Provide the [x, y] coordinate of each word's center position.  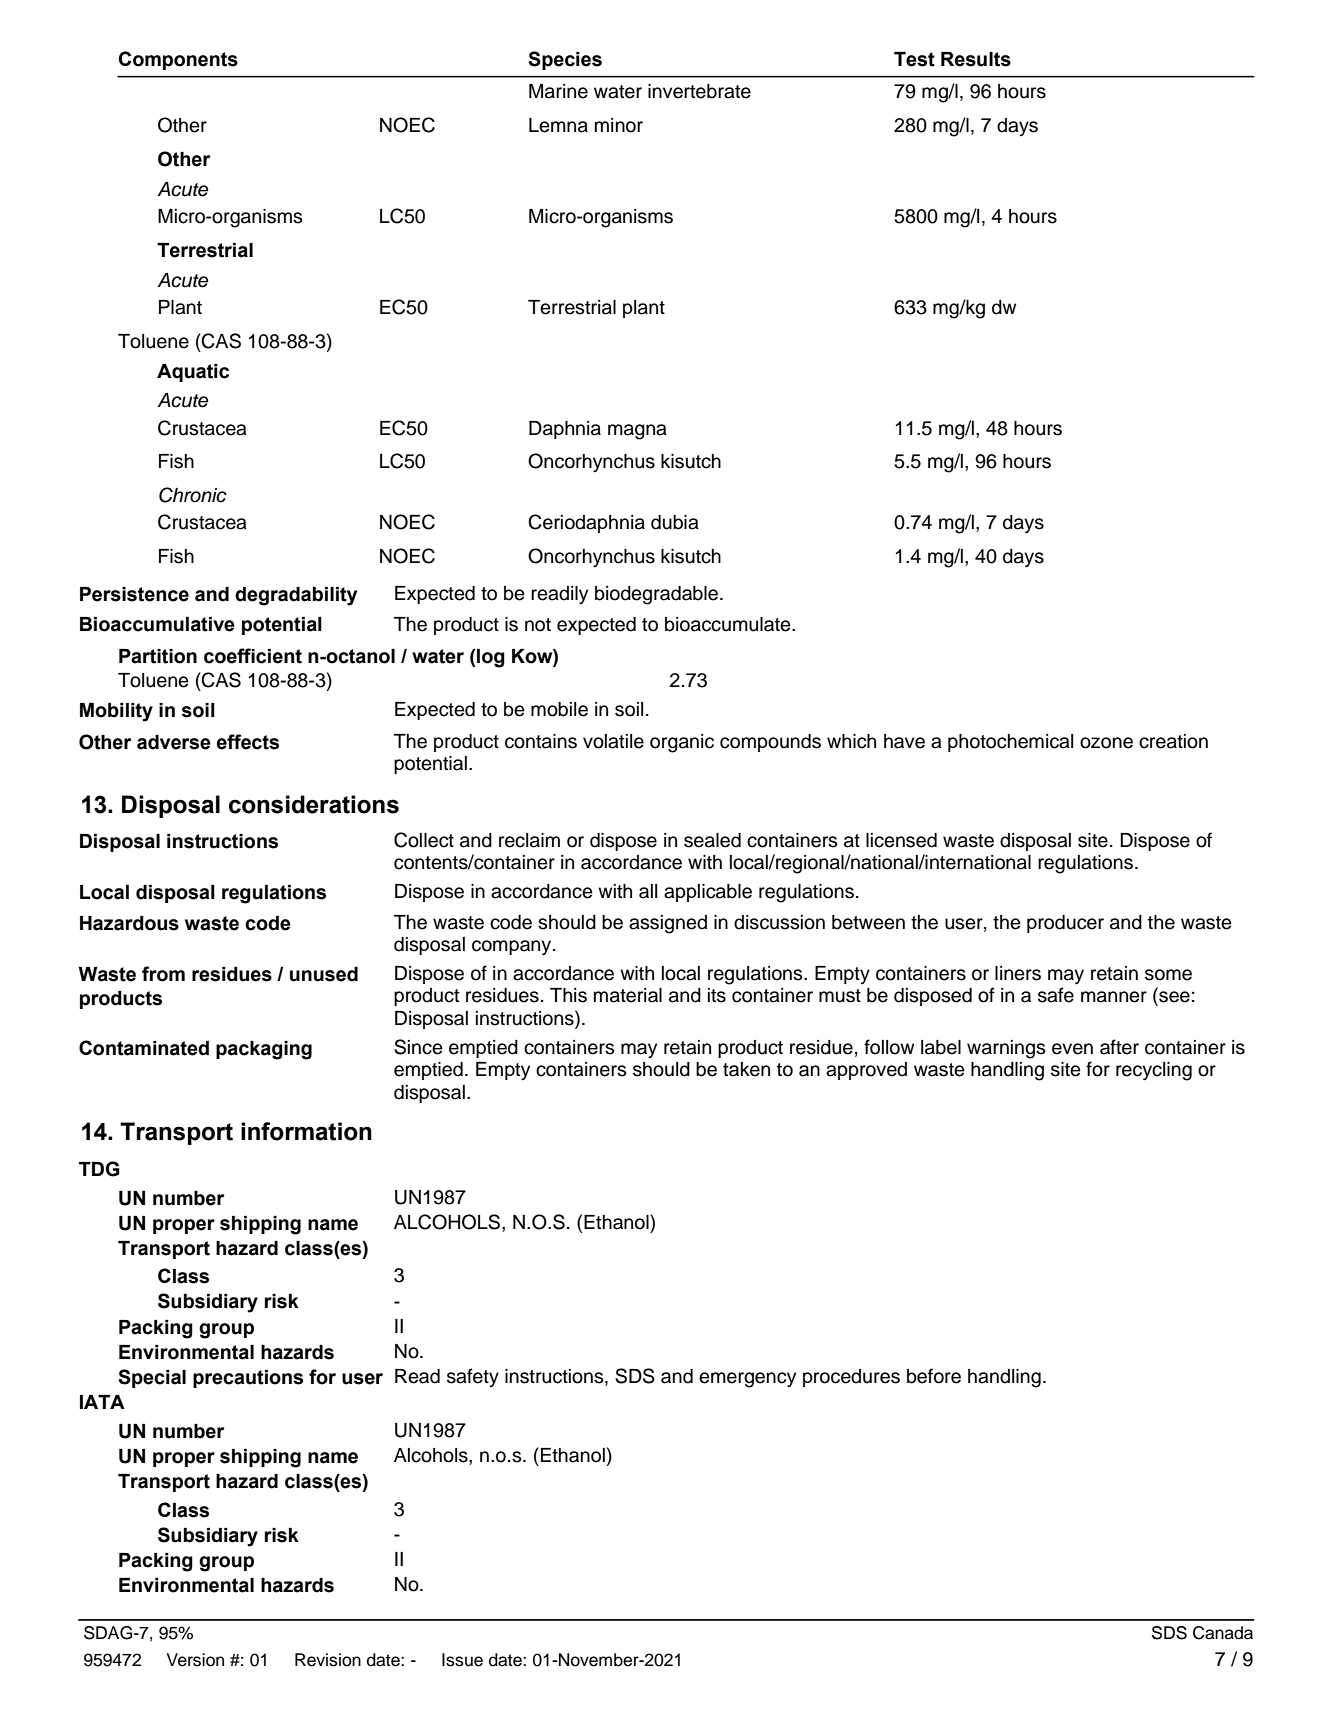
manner [1114, 997]
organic [682, 743]
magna [637, 432]
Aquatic [193, 373]
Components [178, 60]
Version [195, 1660]
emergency [747, 1380]
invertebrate [699, 91]
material [628, 995]
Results [976, 59]
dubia [675, 522]
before [934, 1376]
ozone [1106, 743]
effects [248, 742]
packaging [264, 1050]
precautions [248, 1379]
